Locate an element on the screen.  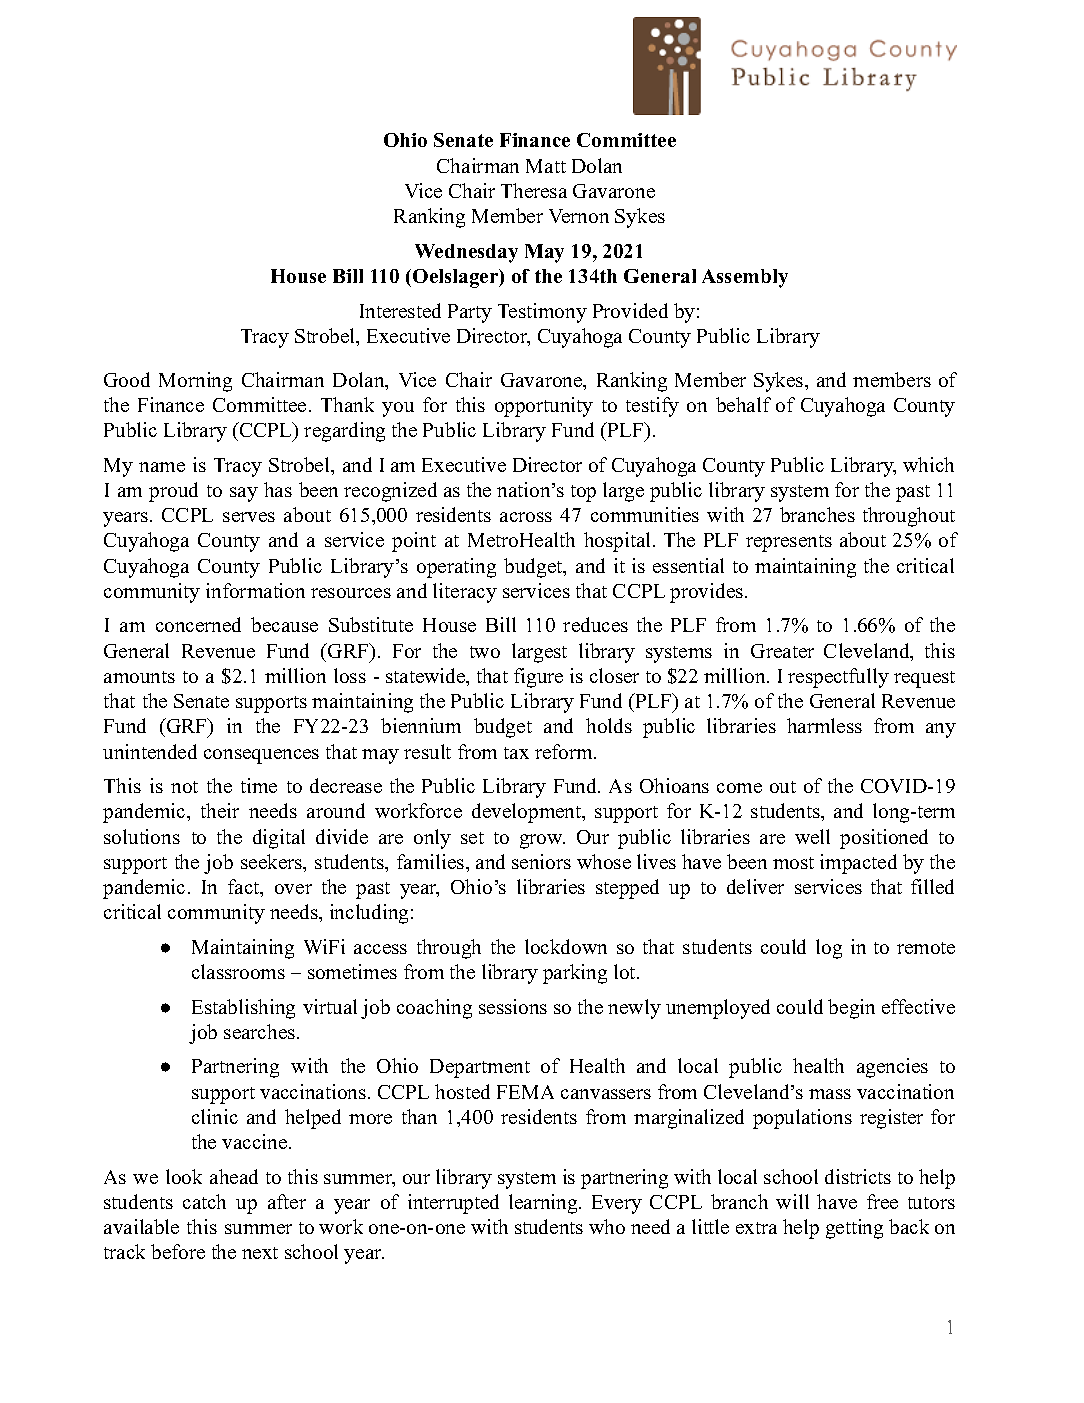
learning is located at coordinates (544, 1204).
